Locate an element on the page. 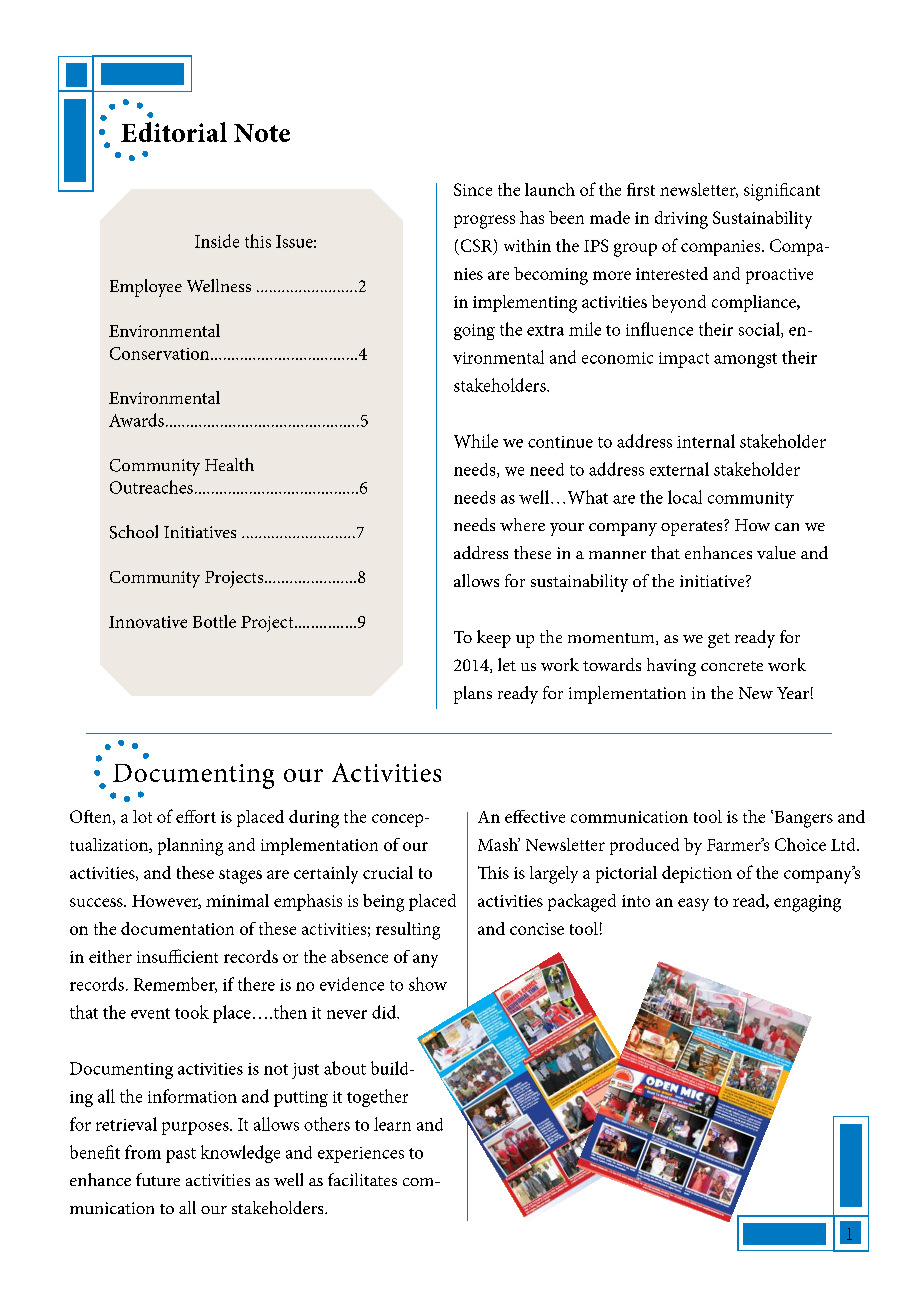  significant is located at coordinates (782, 192).
